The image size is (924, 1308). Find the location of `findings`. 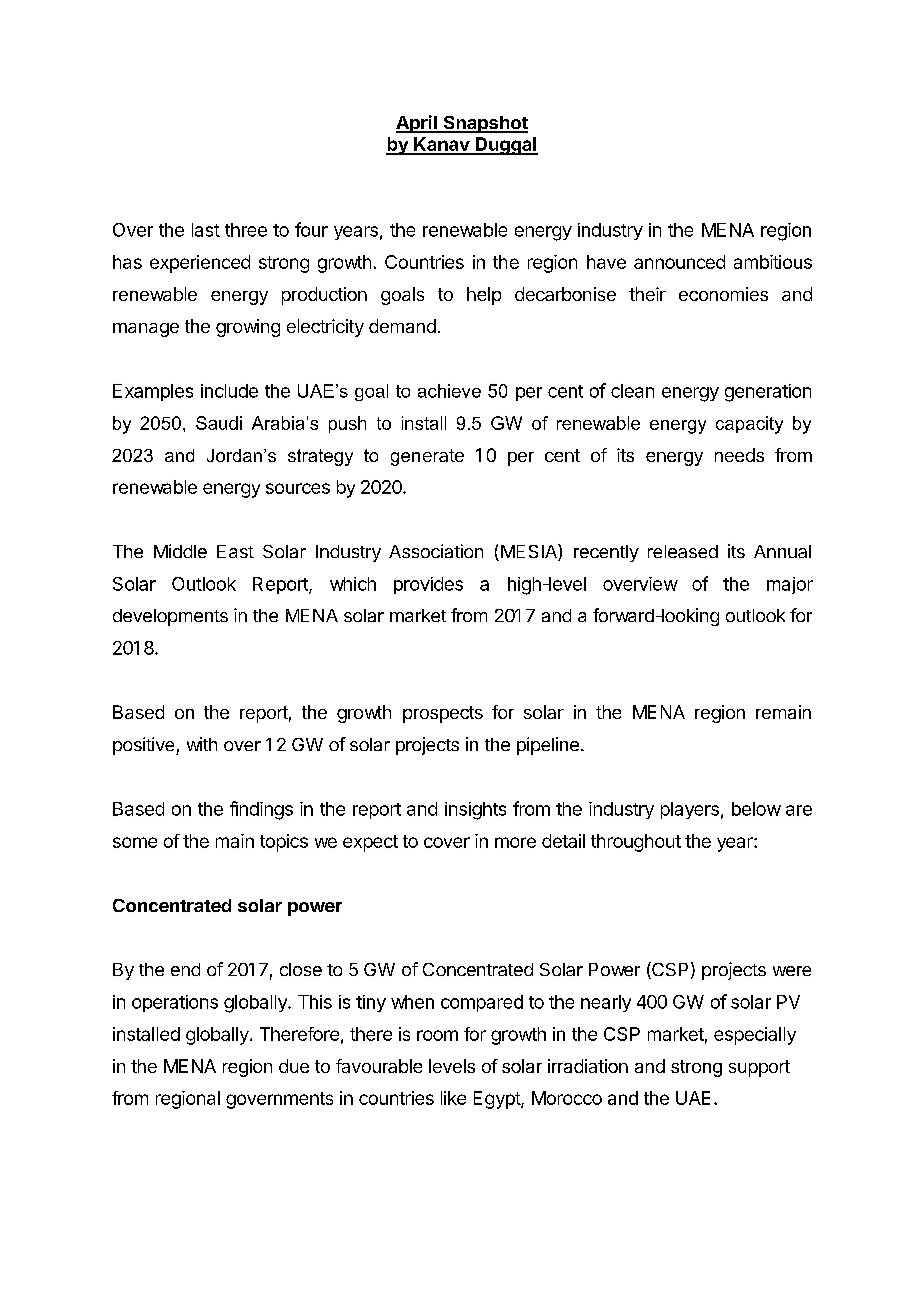

findings is located at coordinates (261, 810).
